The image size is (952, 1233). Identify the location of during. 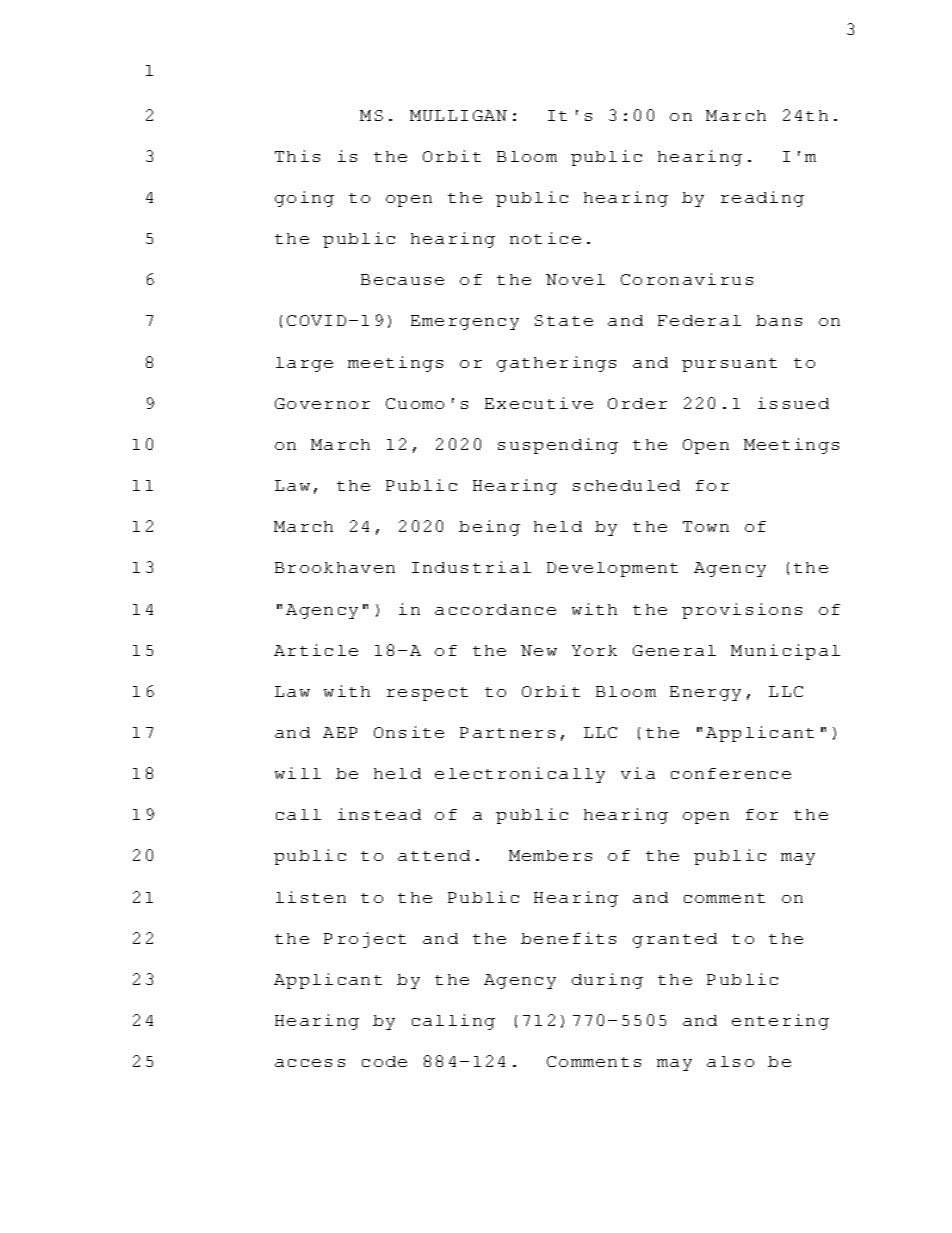
(607, 981).
